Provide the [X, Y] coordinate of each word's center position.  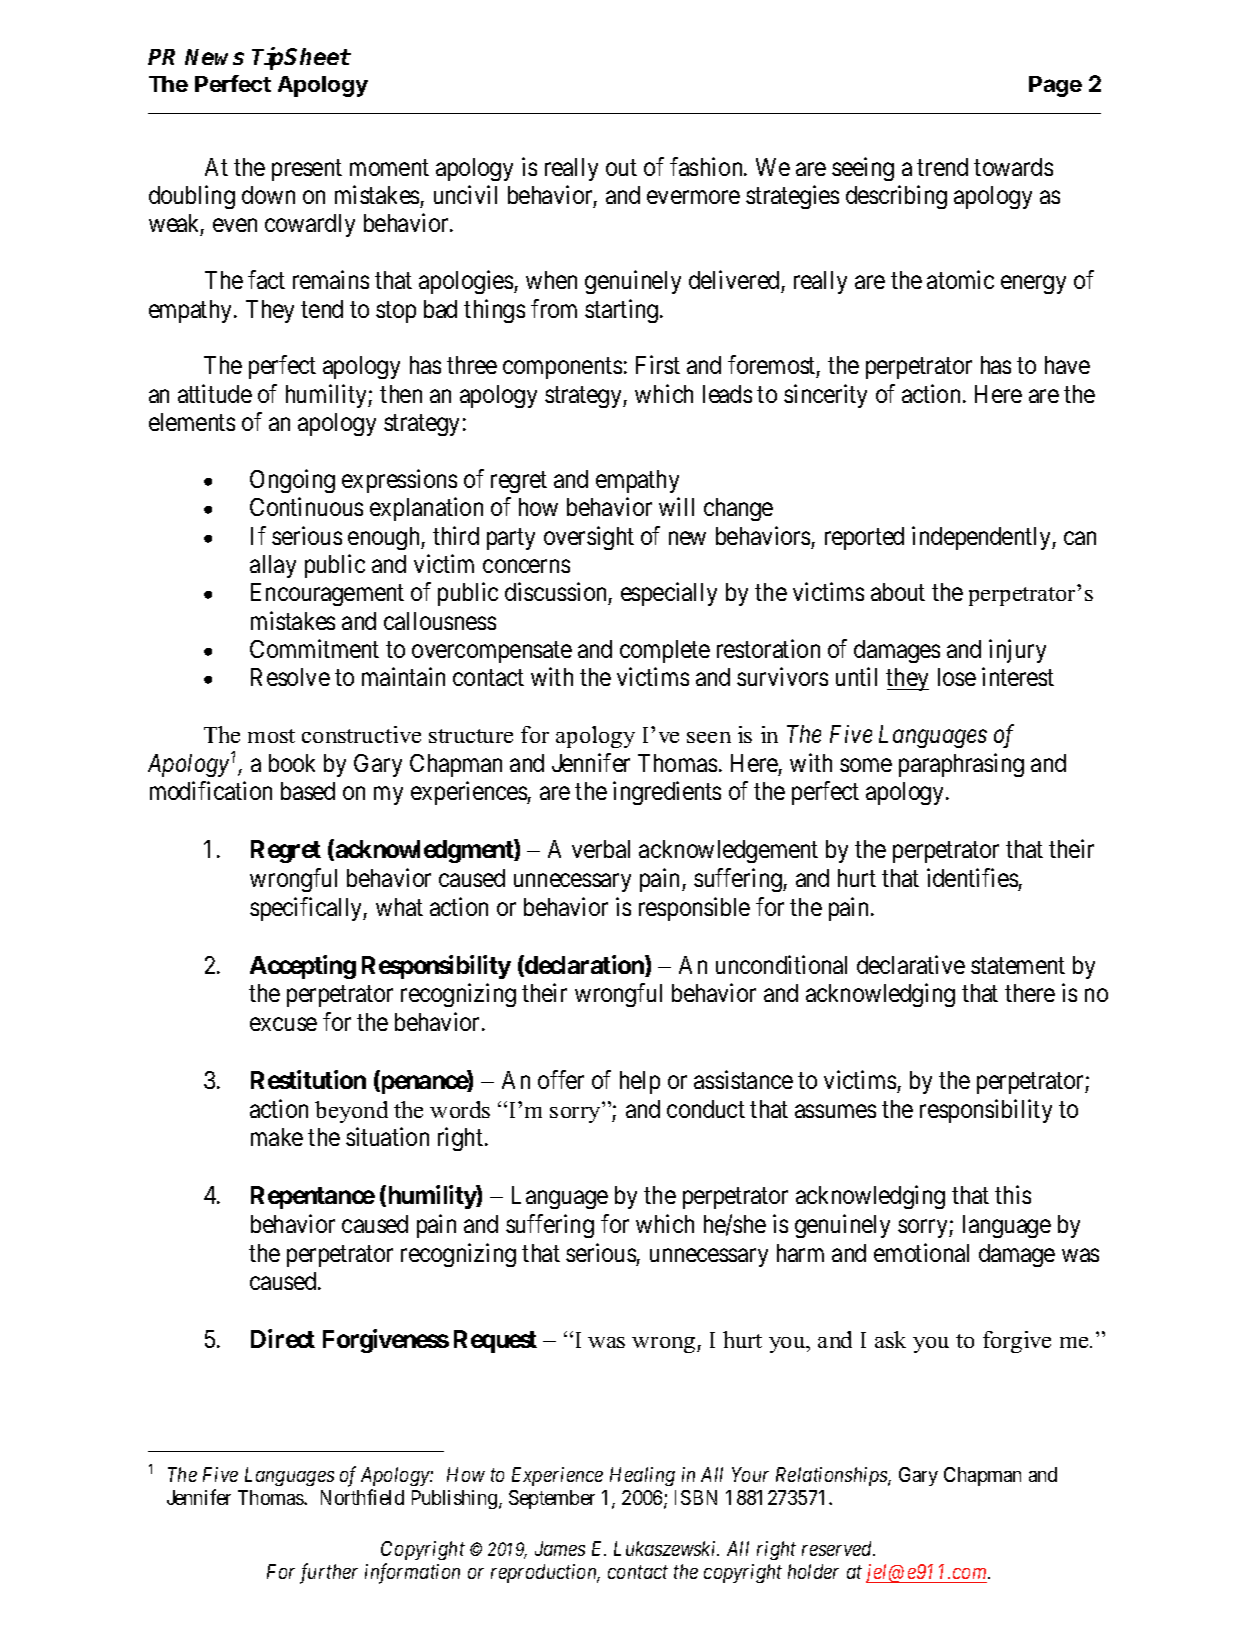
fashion [707, 166]
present [307, 170]
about [898, 592]
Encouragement [327, 594]
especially [669, 594]
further [329, 1573]
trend [942, 167]
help [640, 1082]
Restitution [308, 1079]
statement [1018, 965]
